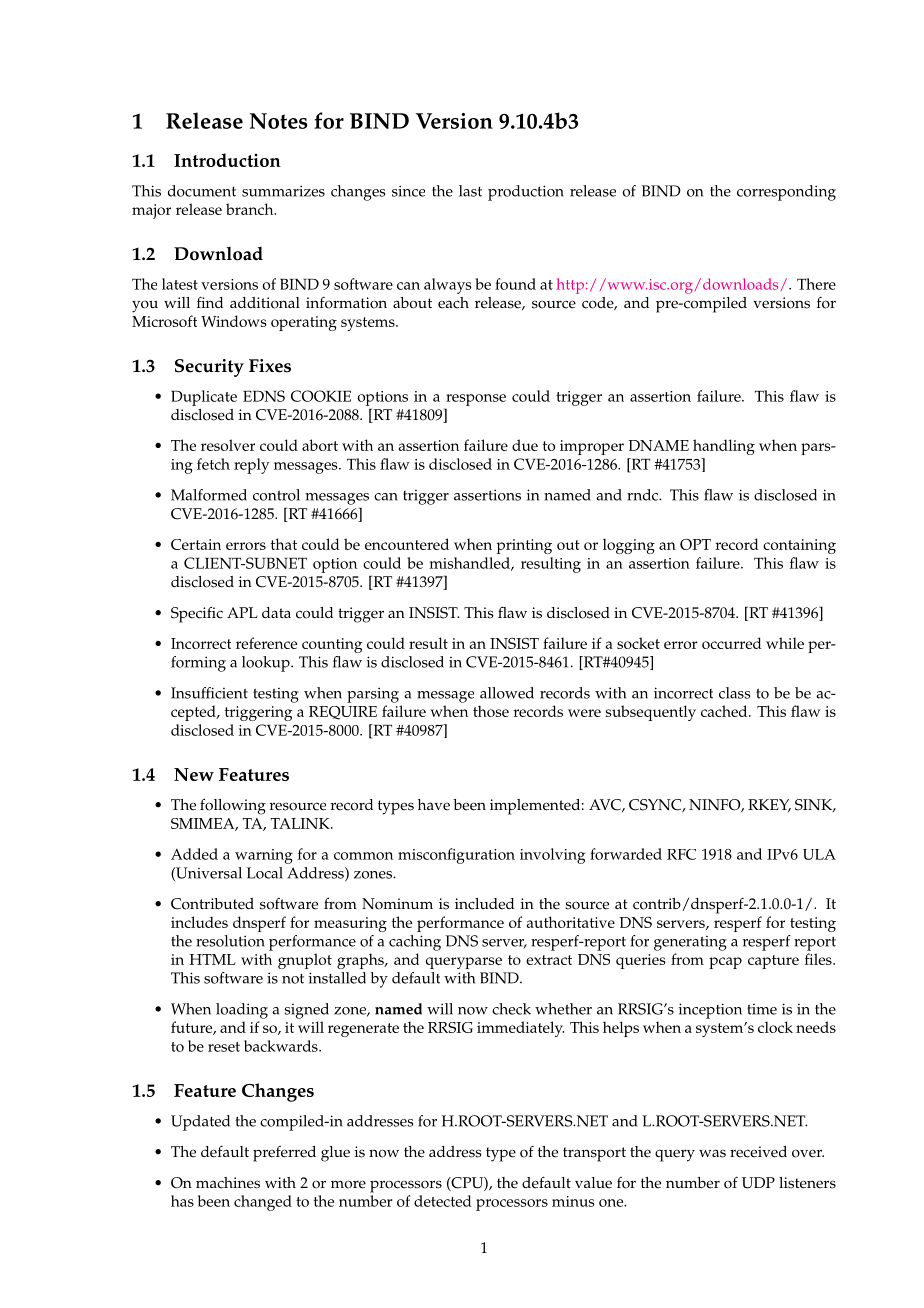 The height and width of the screenshot is (1308, 924). Describe the element at coordinates (470, 191) in the screenshot. I see `last` at that location.
